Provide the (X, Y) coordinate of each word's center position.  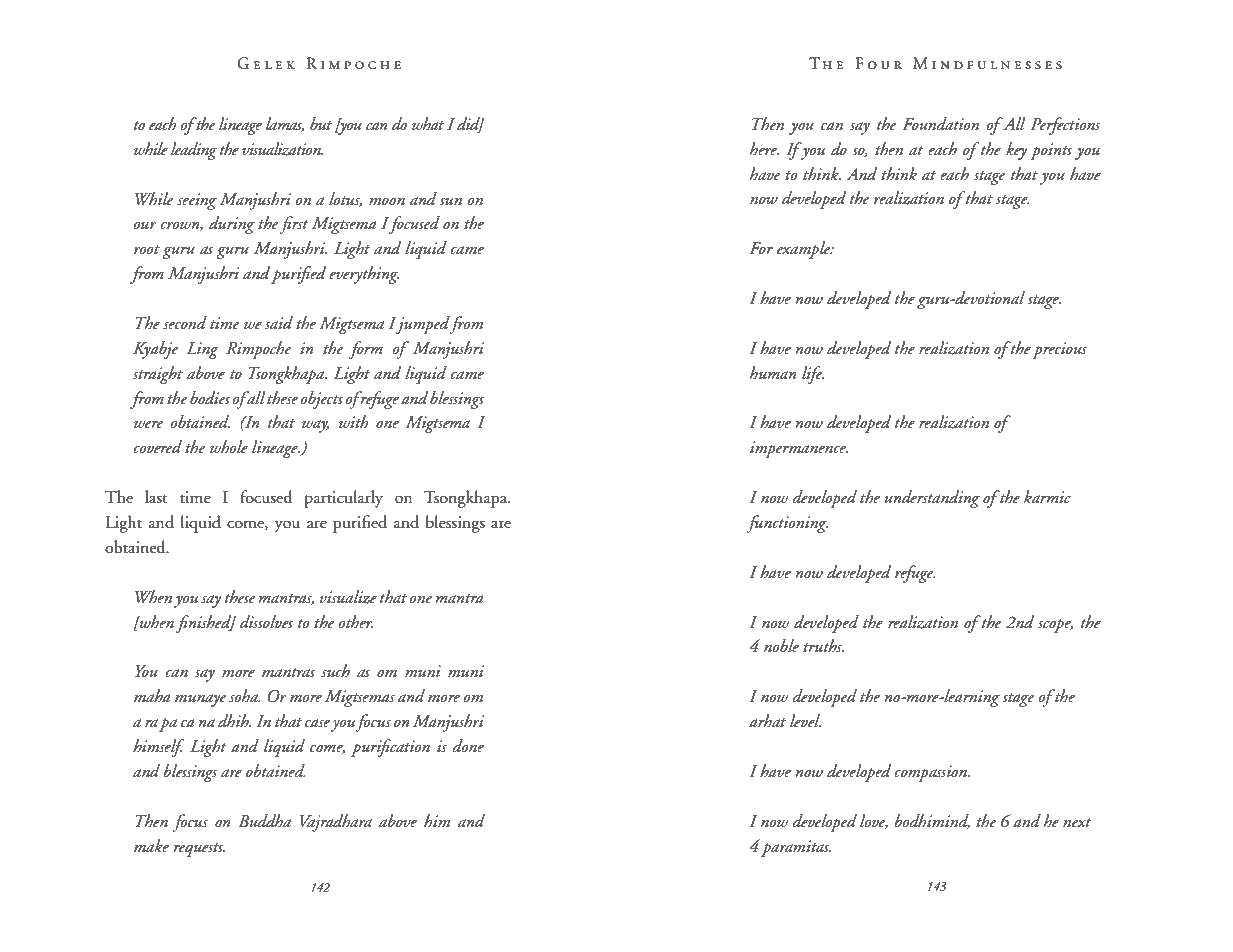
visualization (282, 149)
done (468, 746)
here (764, 149)
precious (1059, 350)
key (1016, 151)
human (773, 372)
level (805, 720)
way (315, 426)
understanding (932, 499)
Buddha (265, 820)
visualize (348, 597)
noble (781, 646)
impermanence (799, 449)
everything (364, 275)
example (805, 250)
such (335, 671)
